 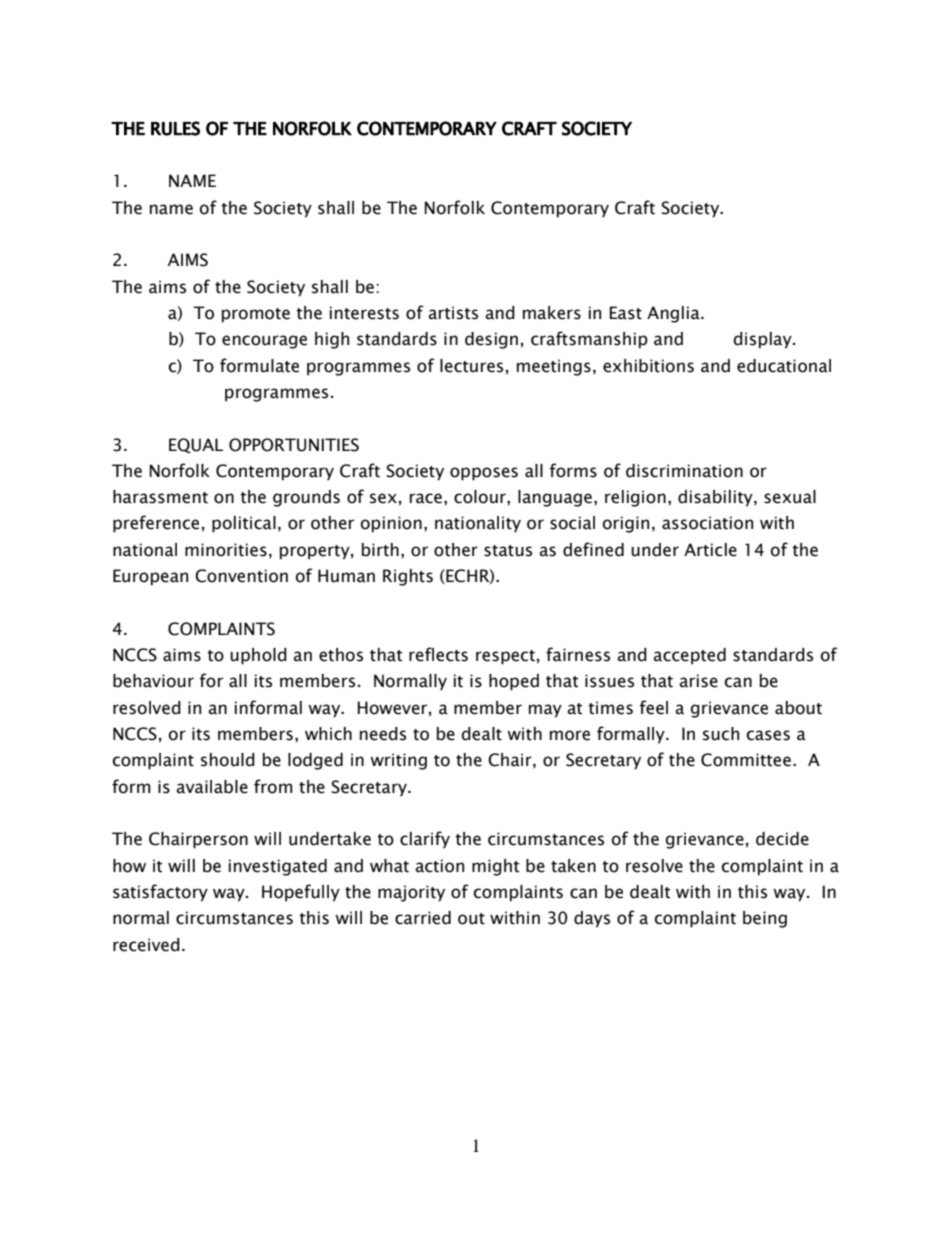 What do you see at coordinates (508, 551) in the image?
I see `status` at bounding box center [508, 551].
